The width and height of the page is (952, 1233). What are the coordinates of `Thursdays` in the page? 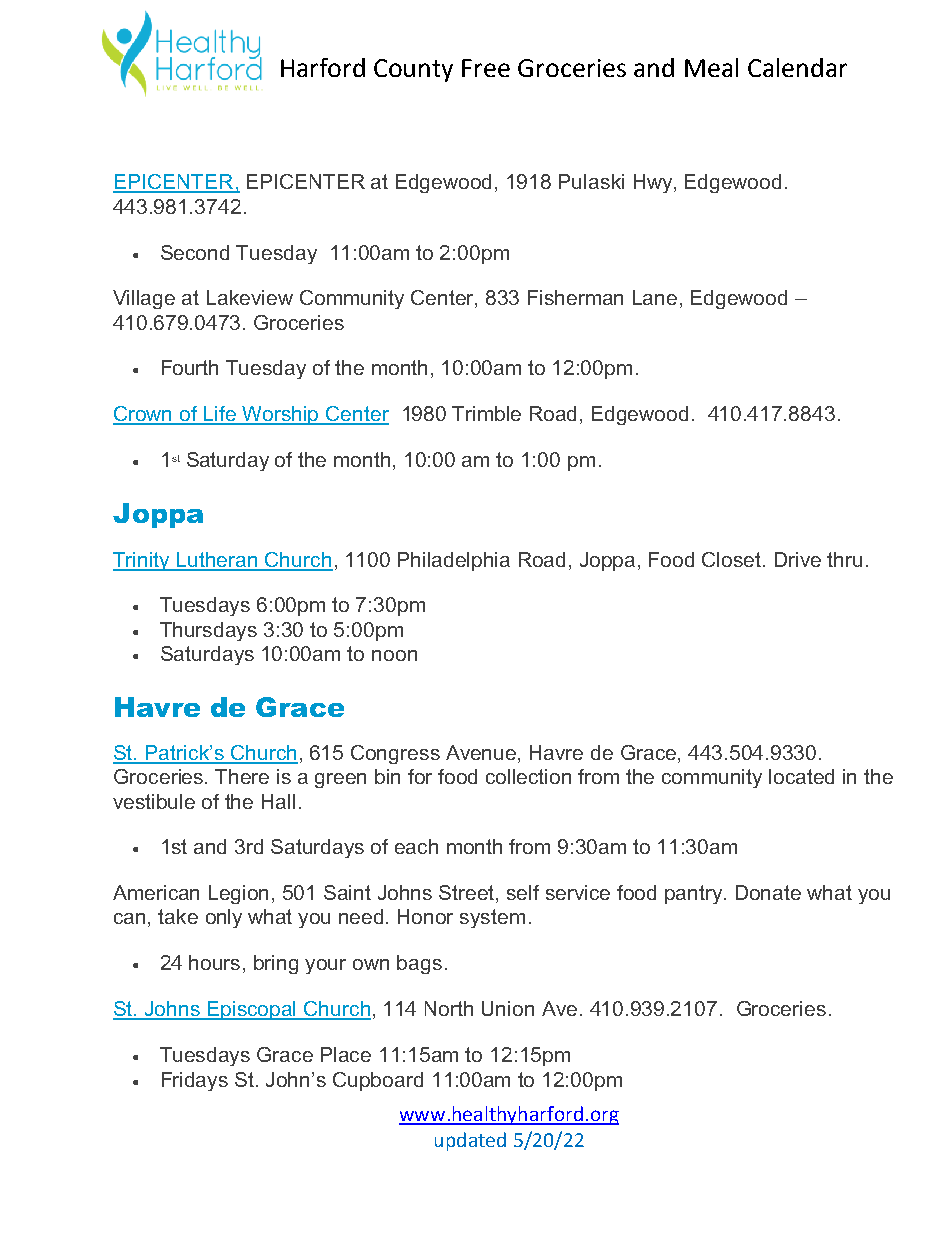 It's located at (208, 631).
